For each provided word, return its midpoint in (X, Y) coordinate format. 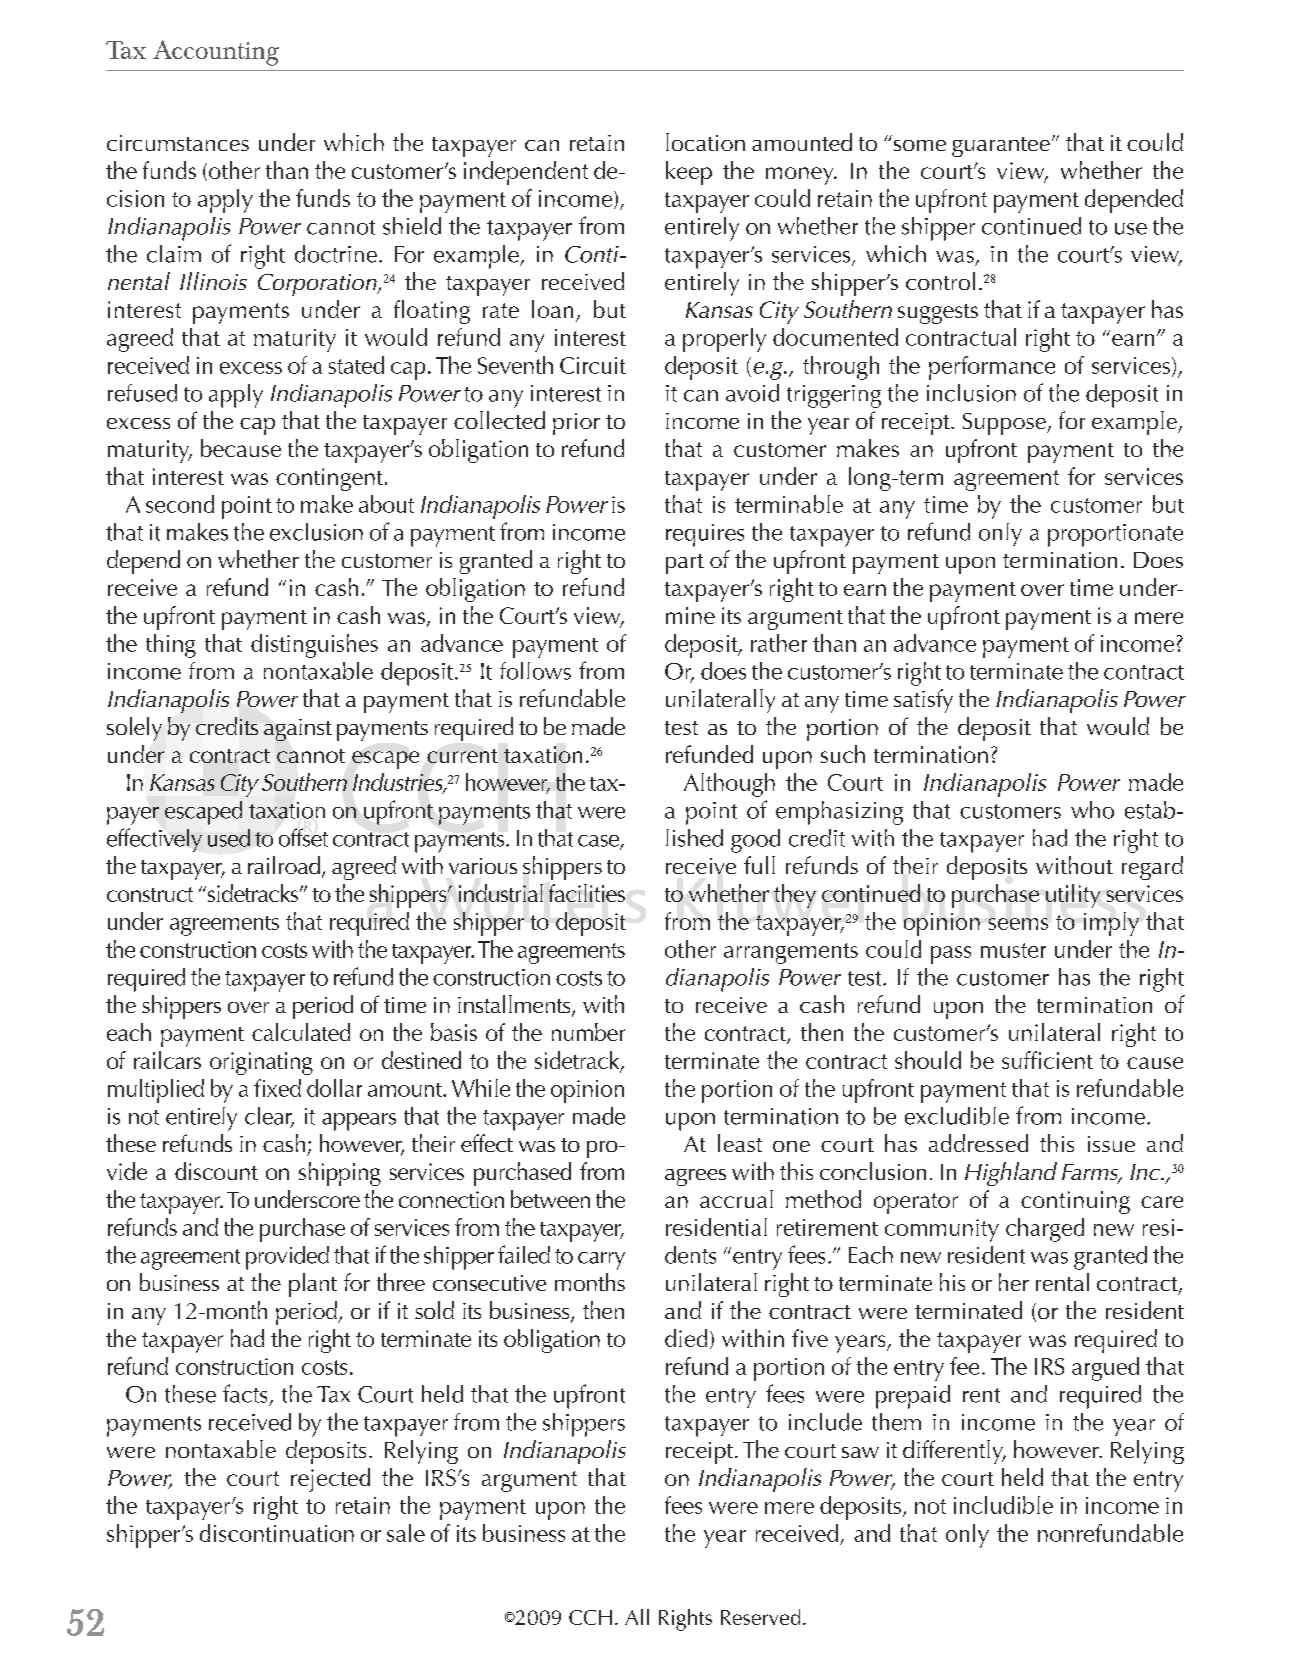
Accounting (216, 53)
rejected (330, 1480)
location (705, 142)
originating (261, 1063)
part (685, 564)
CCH (590, 1617)
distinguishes (314, 646)
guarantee (1001, 147)
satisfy (923, 701)
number (588, 1032)
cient (1068, 1060)
